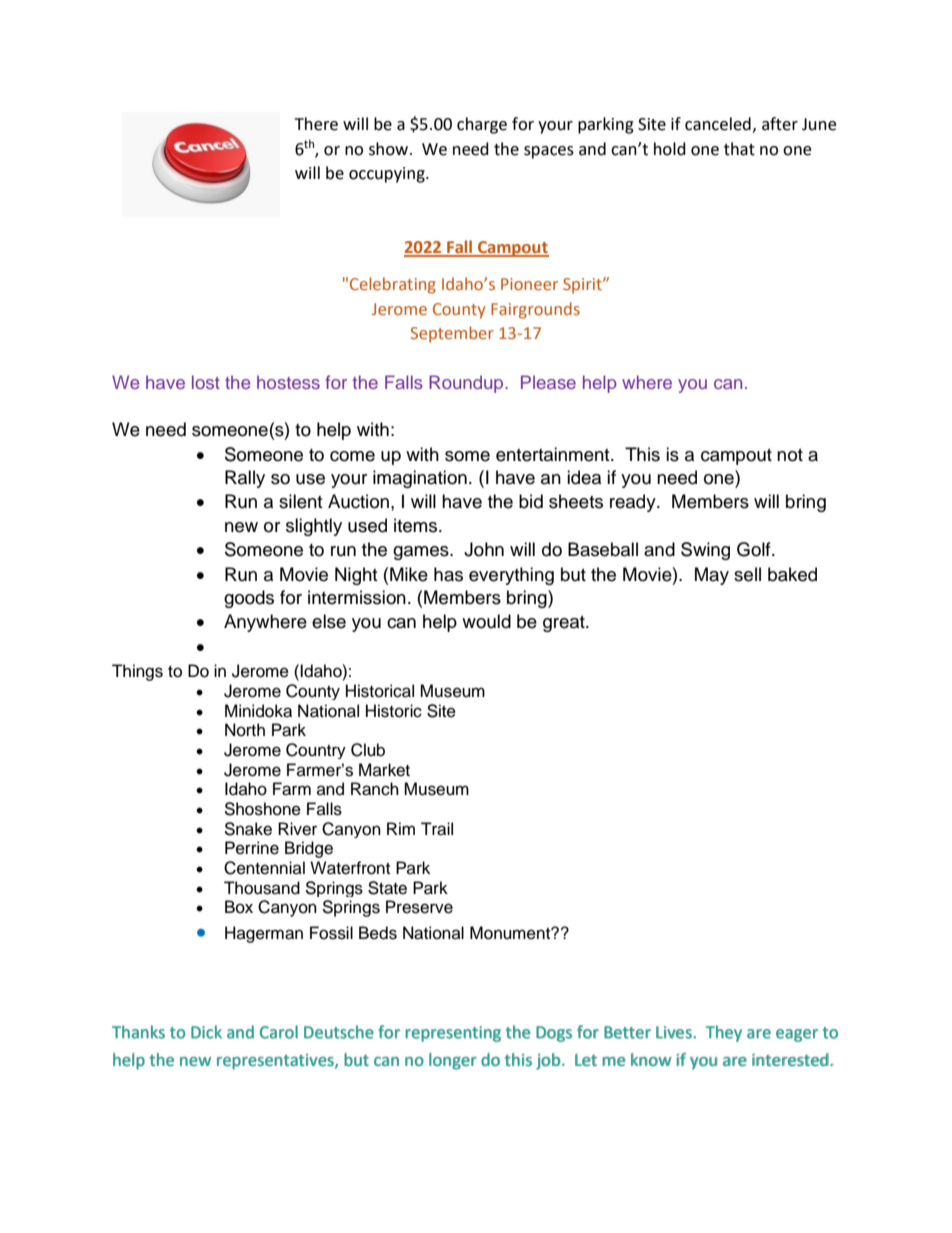  What do you see at coordinates (245, 730) in the screenshot?
I see `North` at bounding box center [245, 730].
